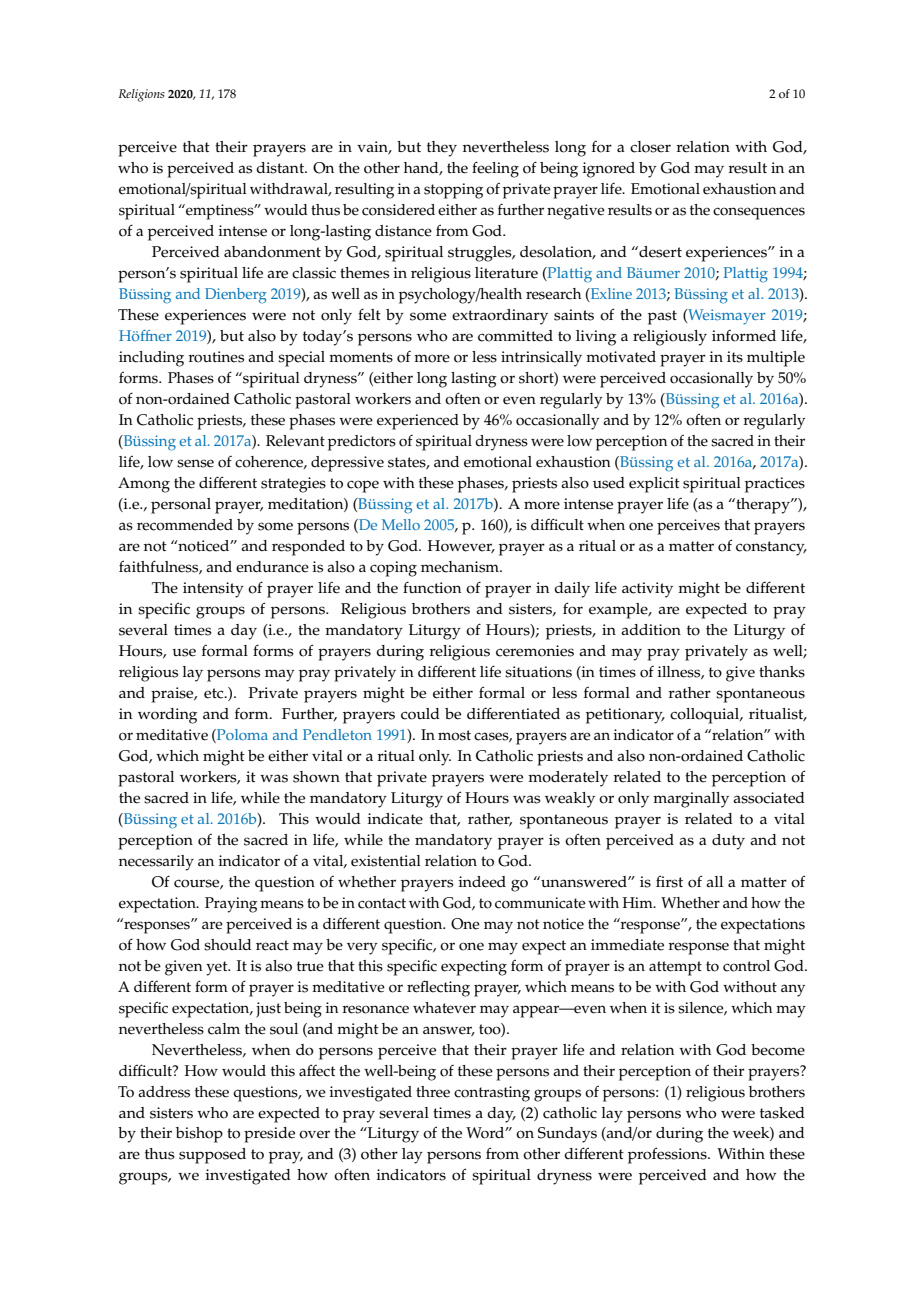 This image has width=924, height=1308. I want to click on most, so click(454, 735).
